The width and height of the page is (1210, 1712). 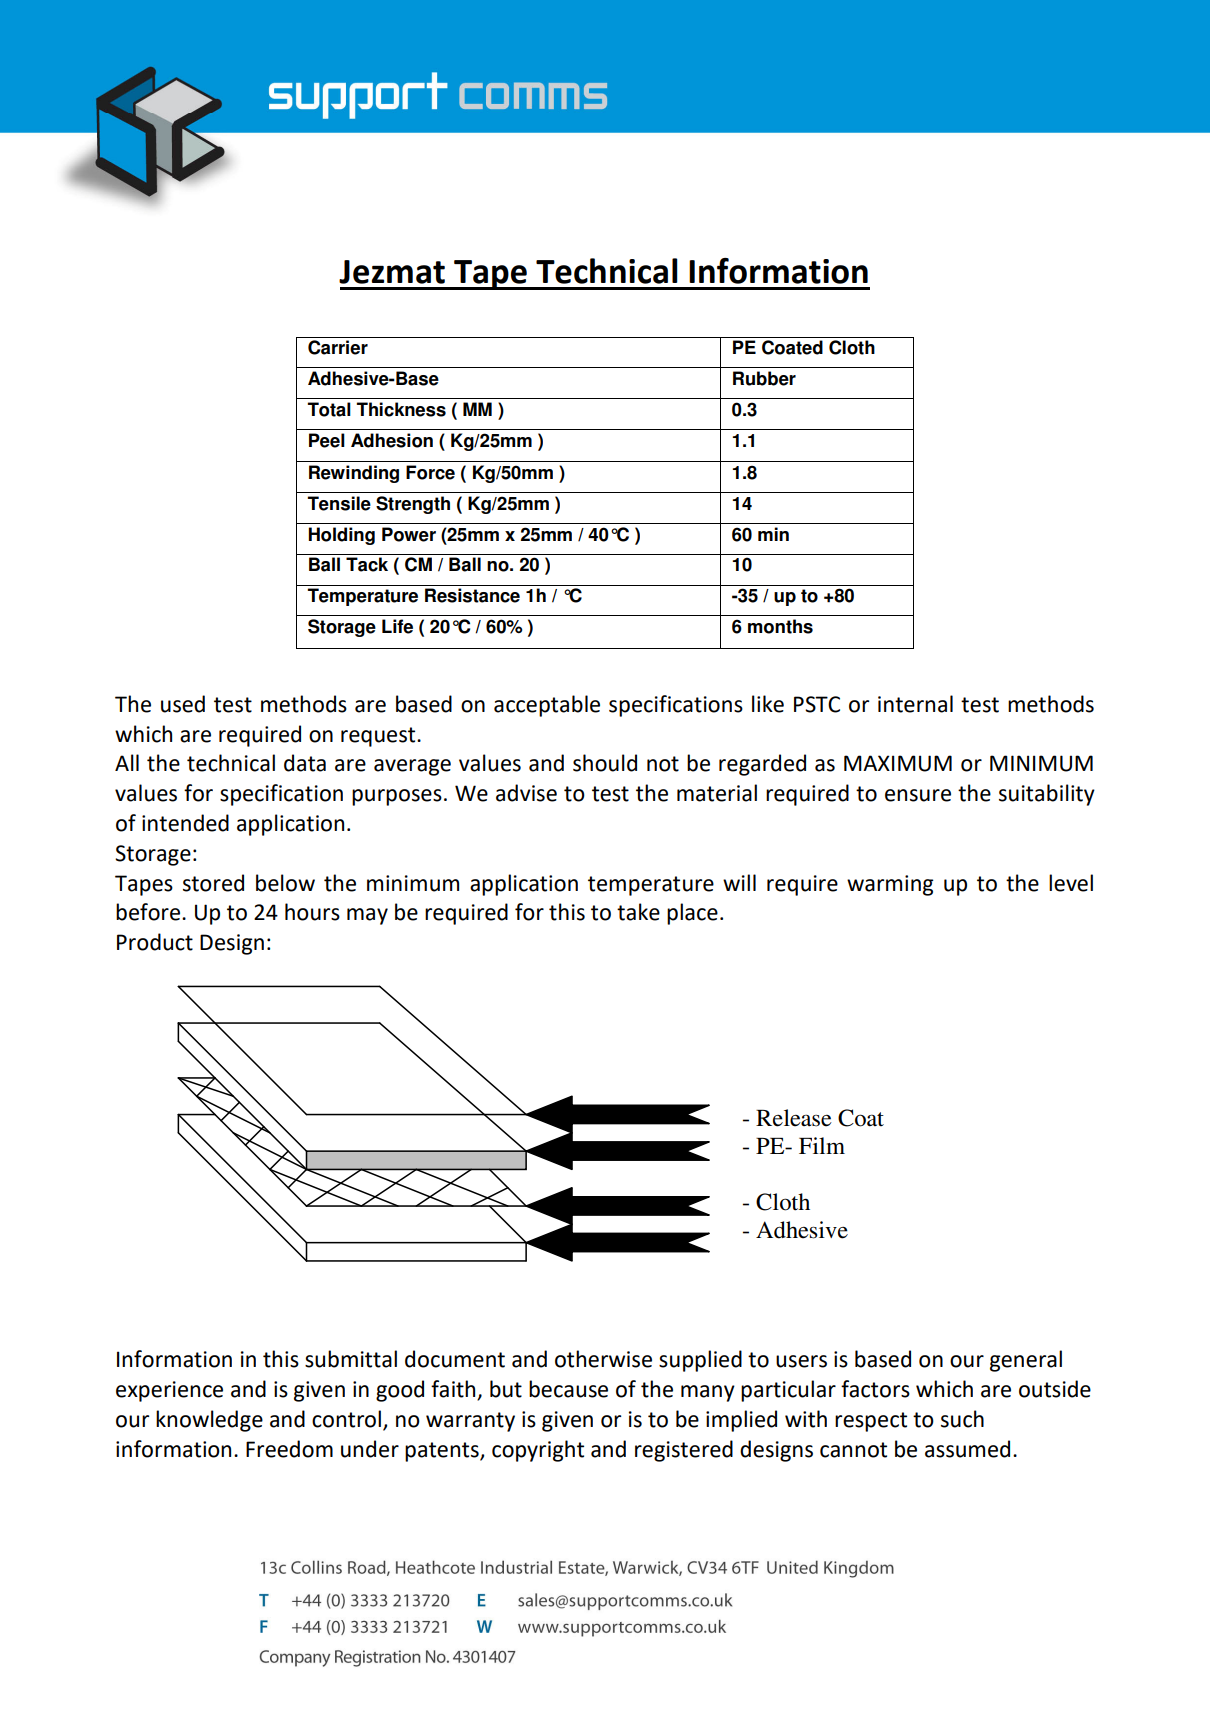 I want to click on Rubber, so click(x=764, y=378).
